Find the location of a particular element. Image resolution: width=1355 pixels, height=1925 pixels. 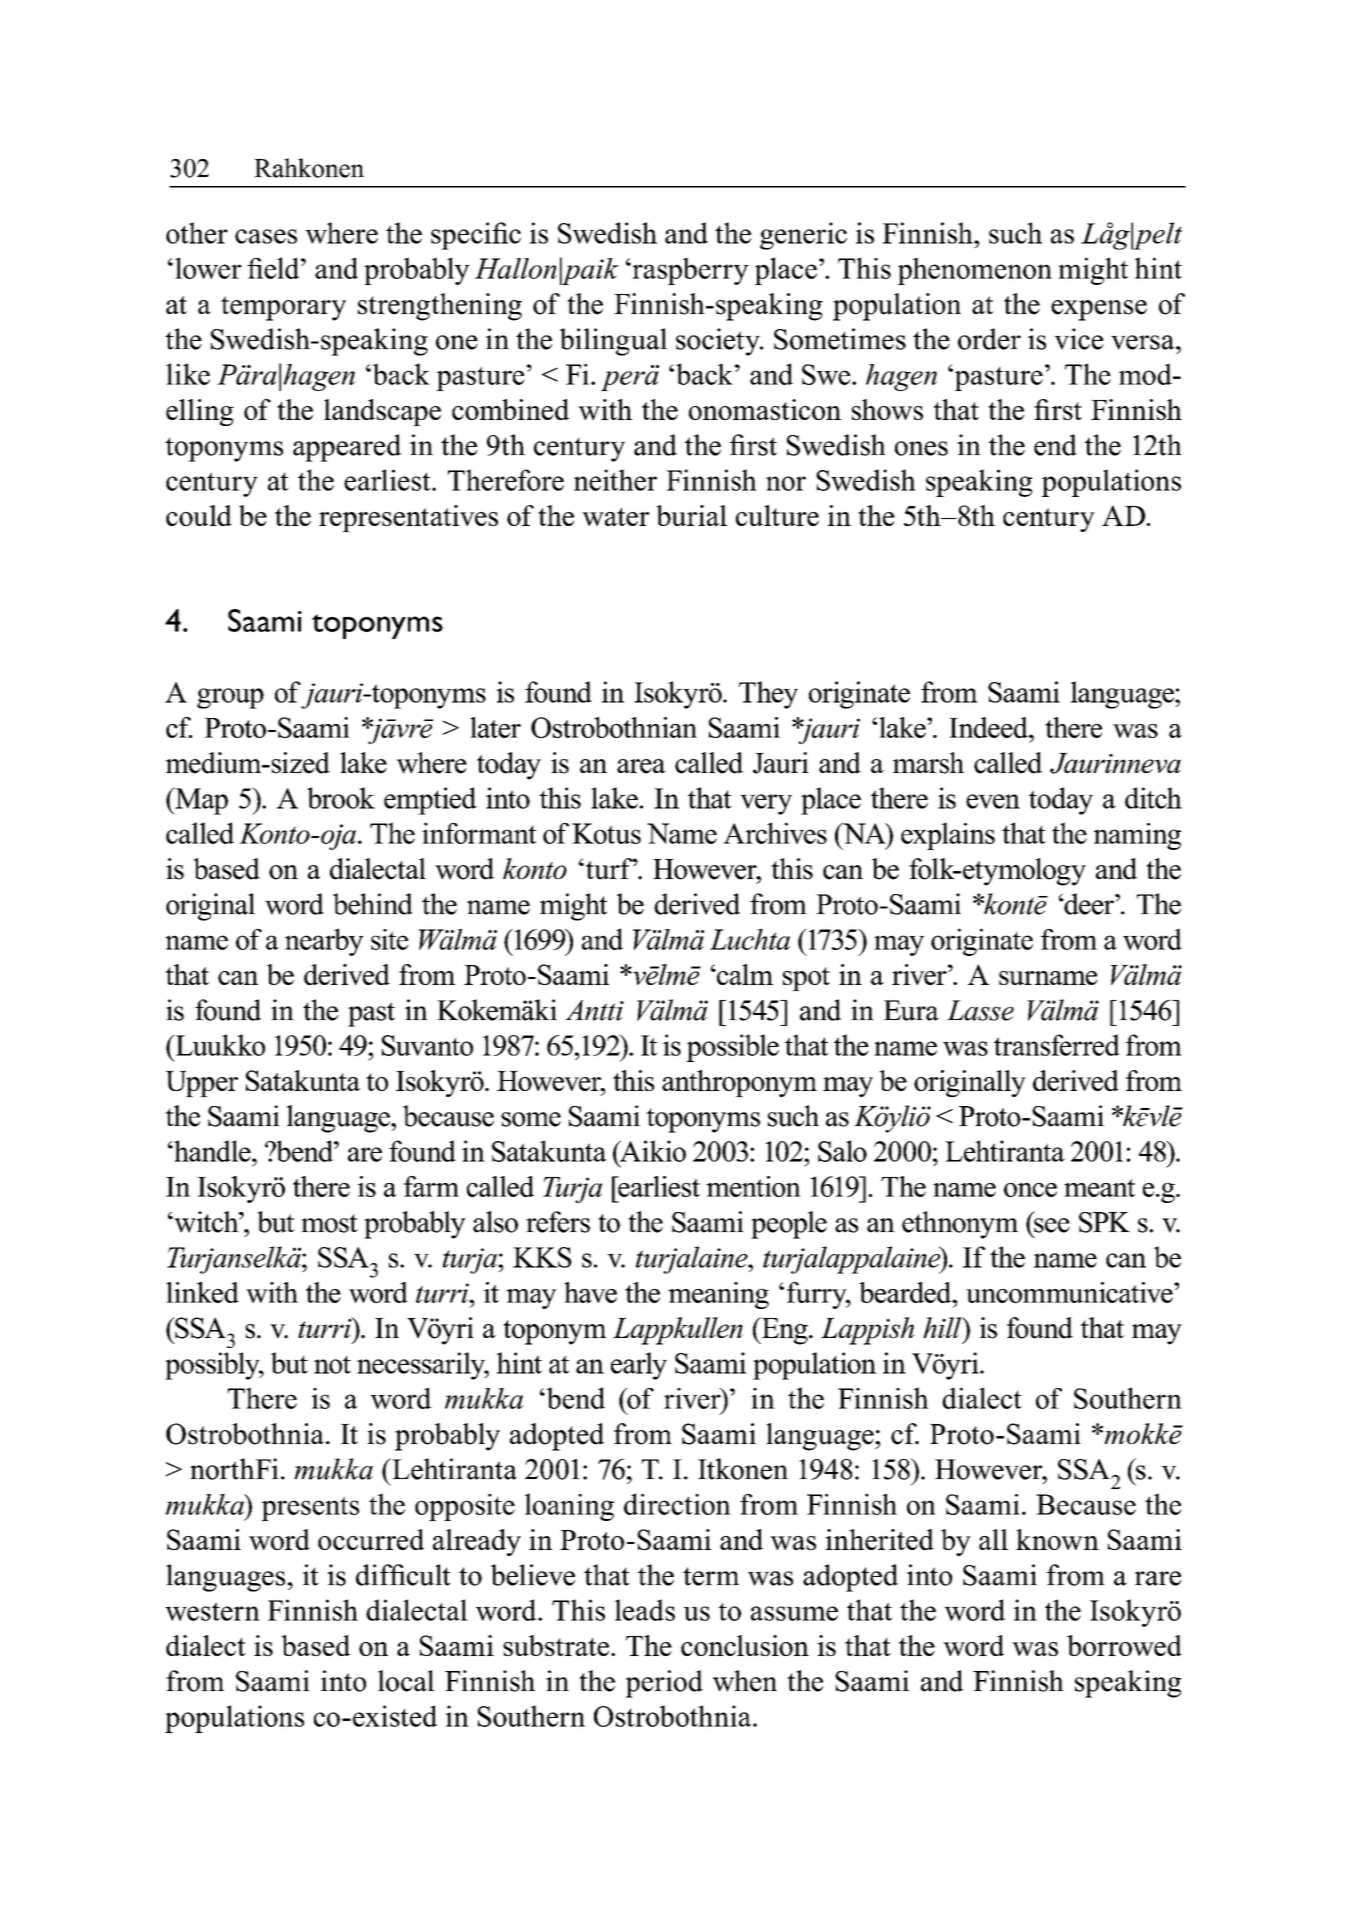

temporary is located at coordinates (283, 308).
